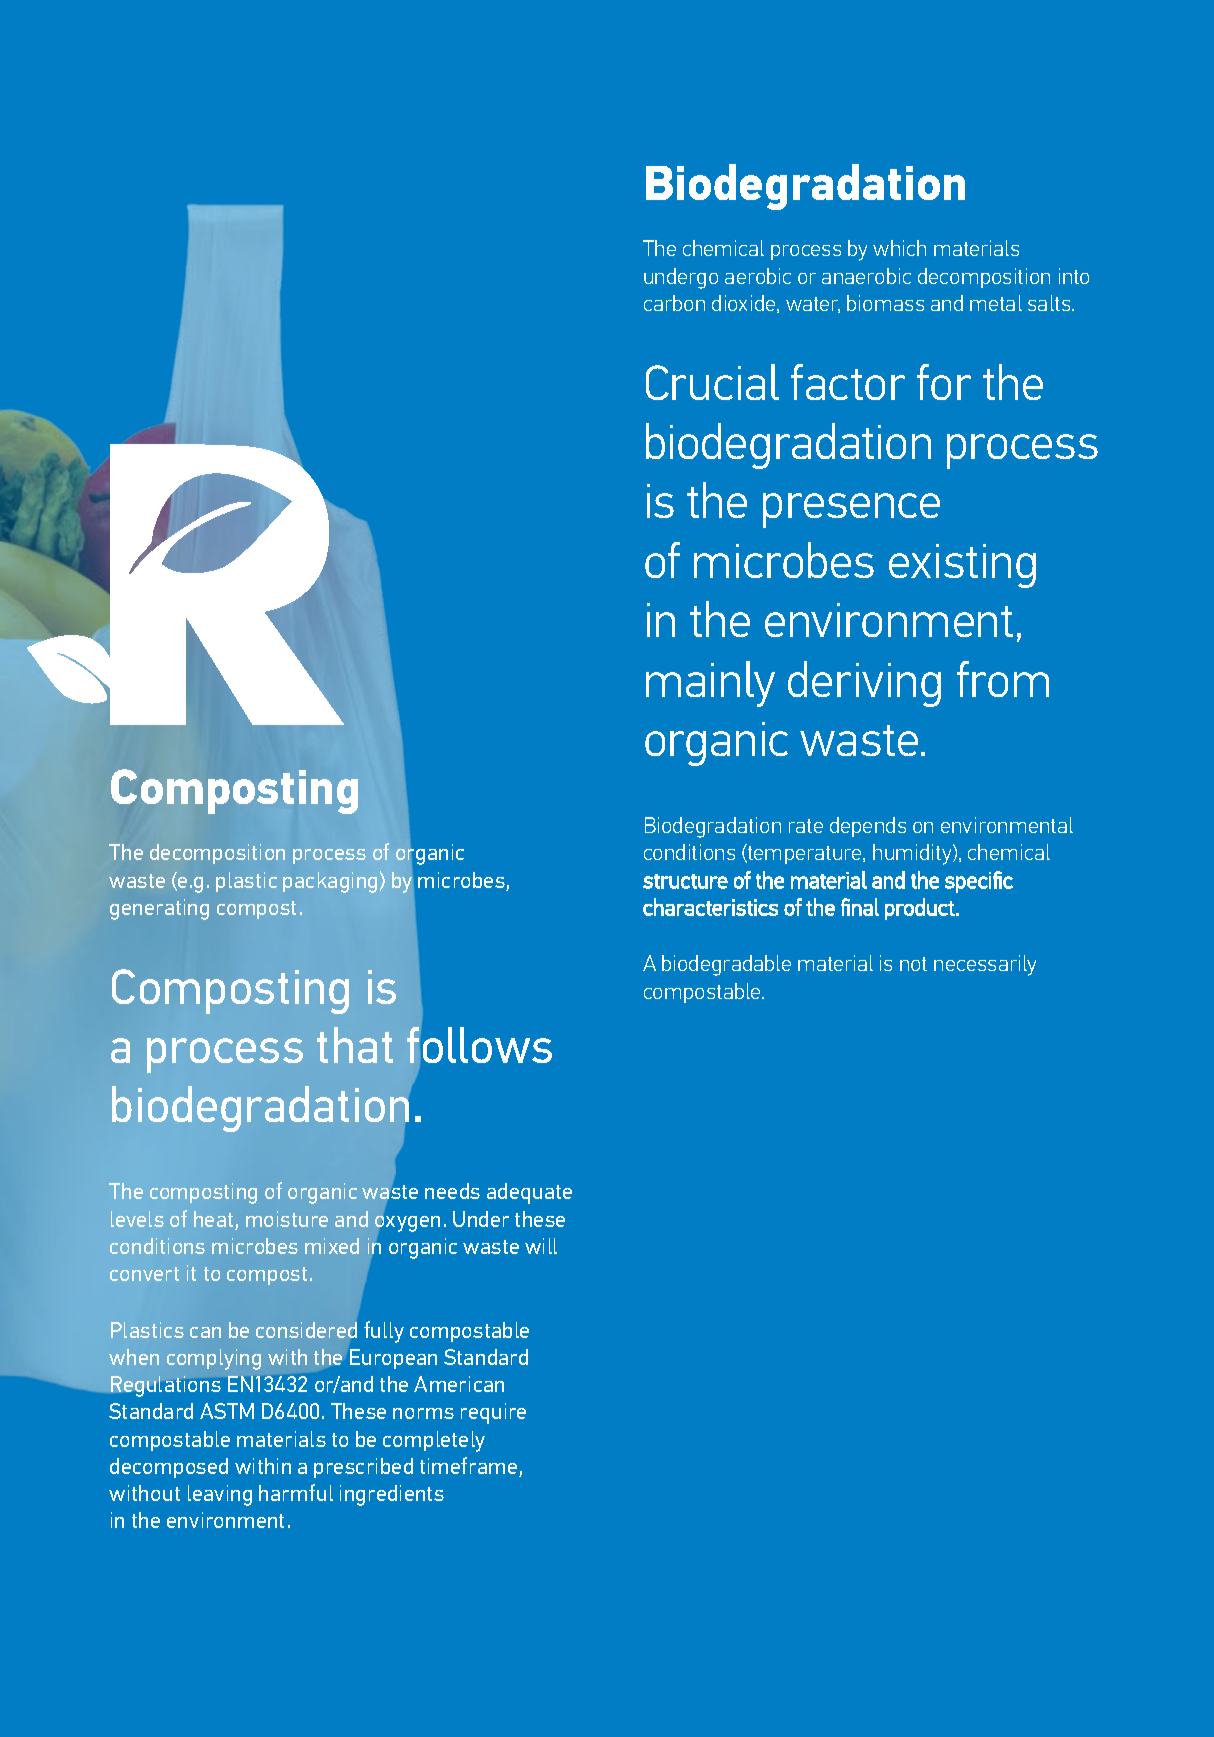  What do you see at coordinates (355, 1045) in the document?
I see `that` at bounding box center [355, 1045].
